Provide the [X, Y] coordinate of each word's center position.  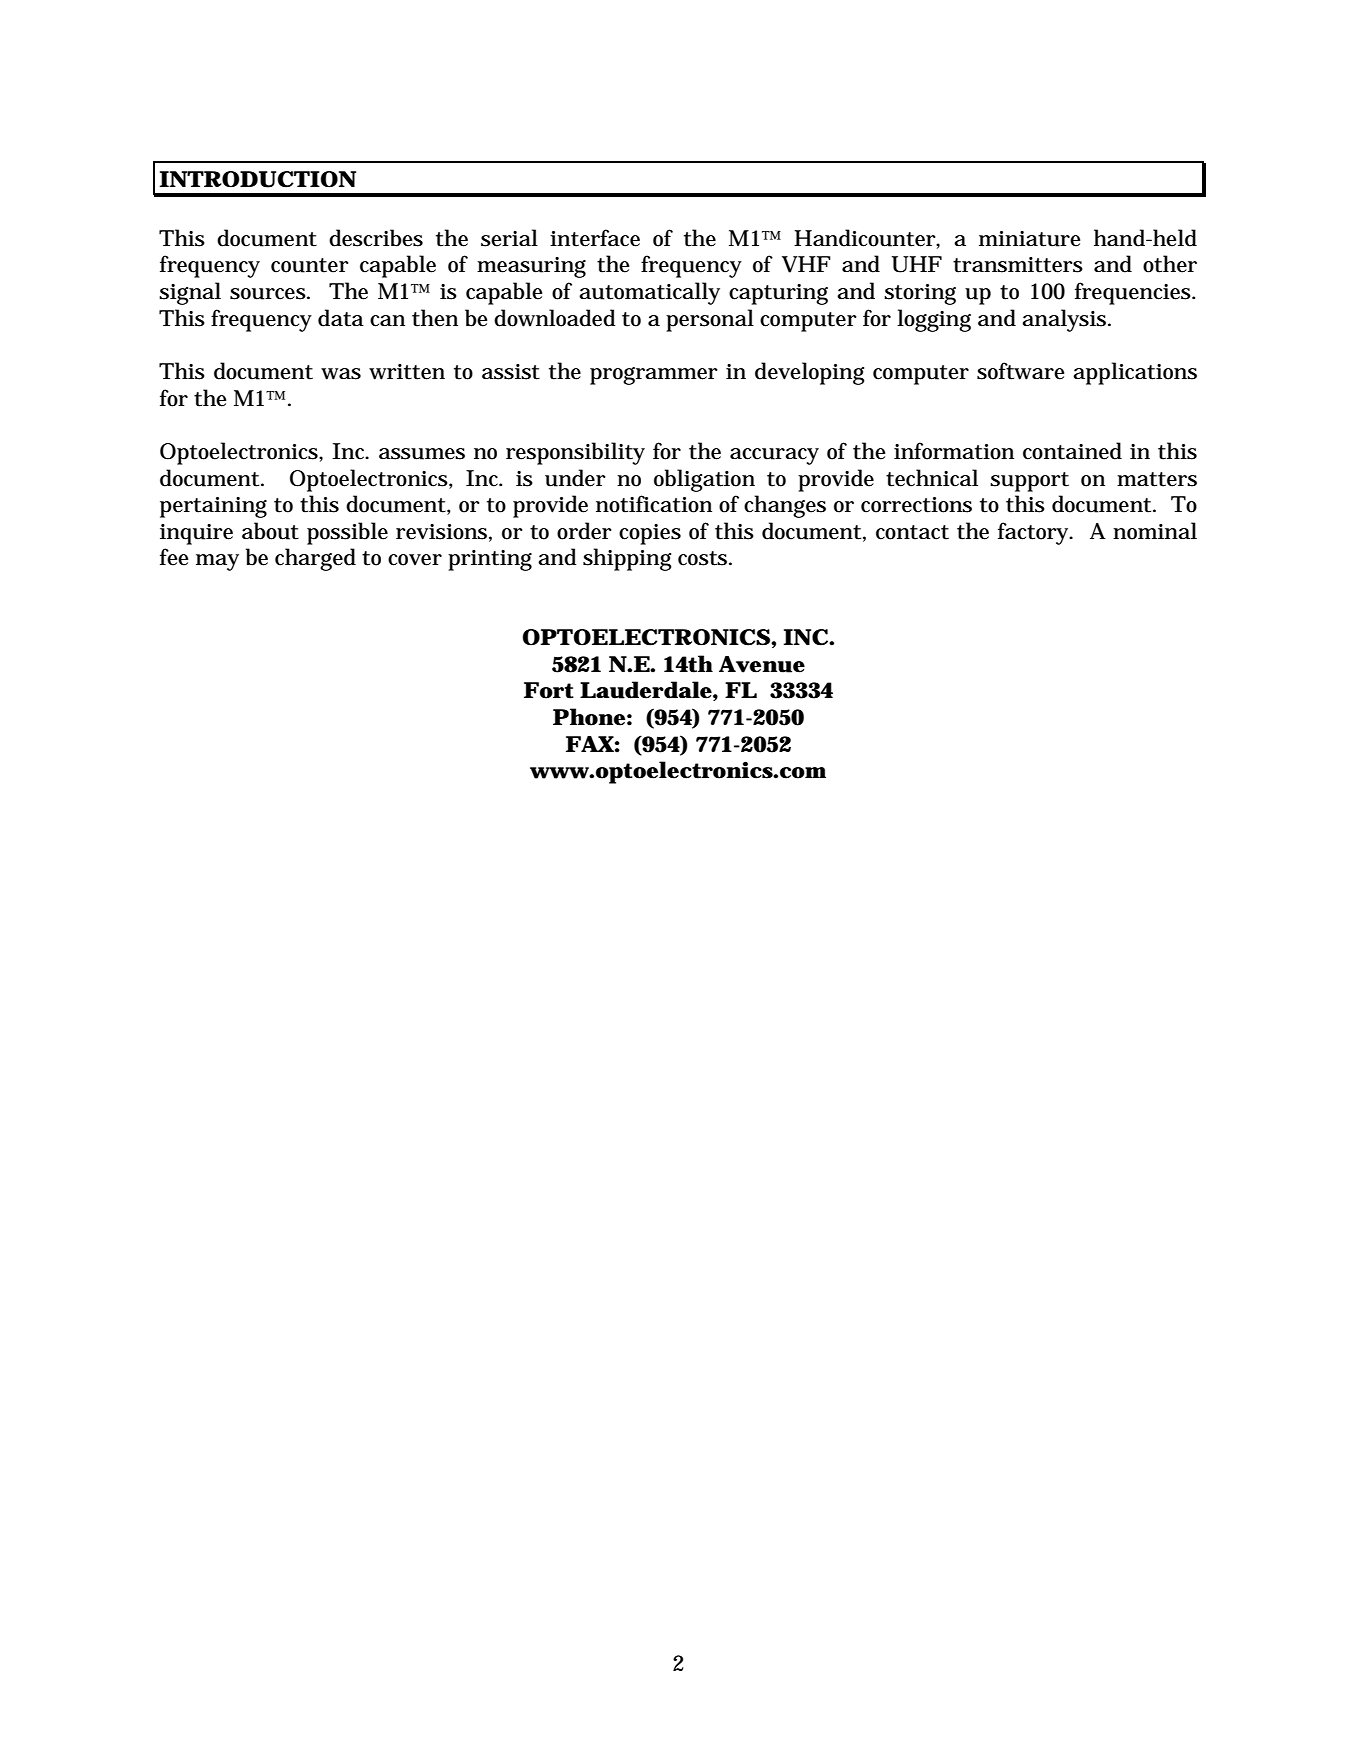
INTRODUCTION [257, 179]
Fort [549, 690]
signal [190, 293]
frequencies [1134, 293]
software [1021, 371]
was [341, 374]
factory [1035, 533]
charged [315, 559]
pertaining [213, 507]
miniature [1030, 239]
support [1029, 482]
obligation [704, 480]
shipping [627, 559]
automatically [649, 293]
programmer [653, 376]
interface [595, 238]
